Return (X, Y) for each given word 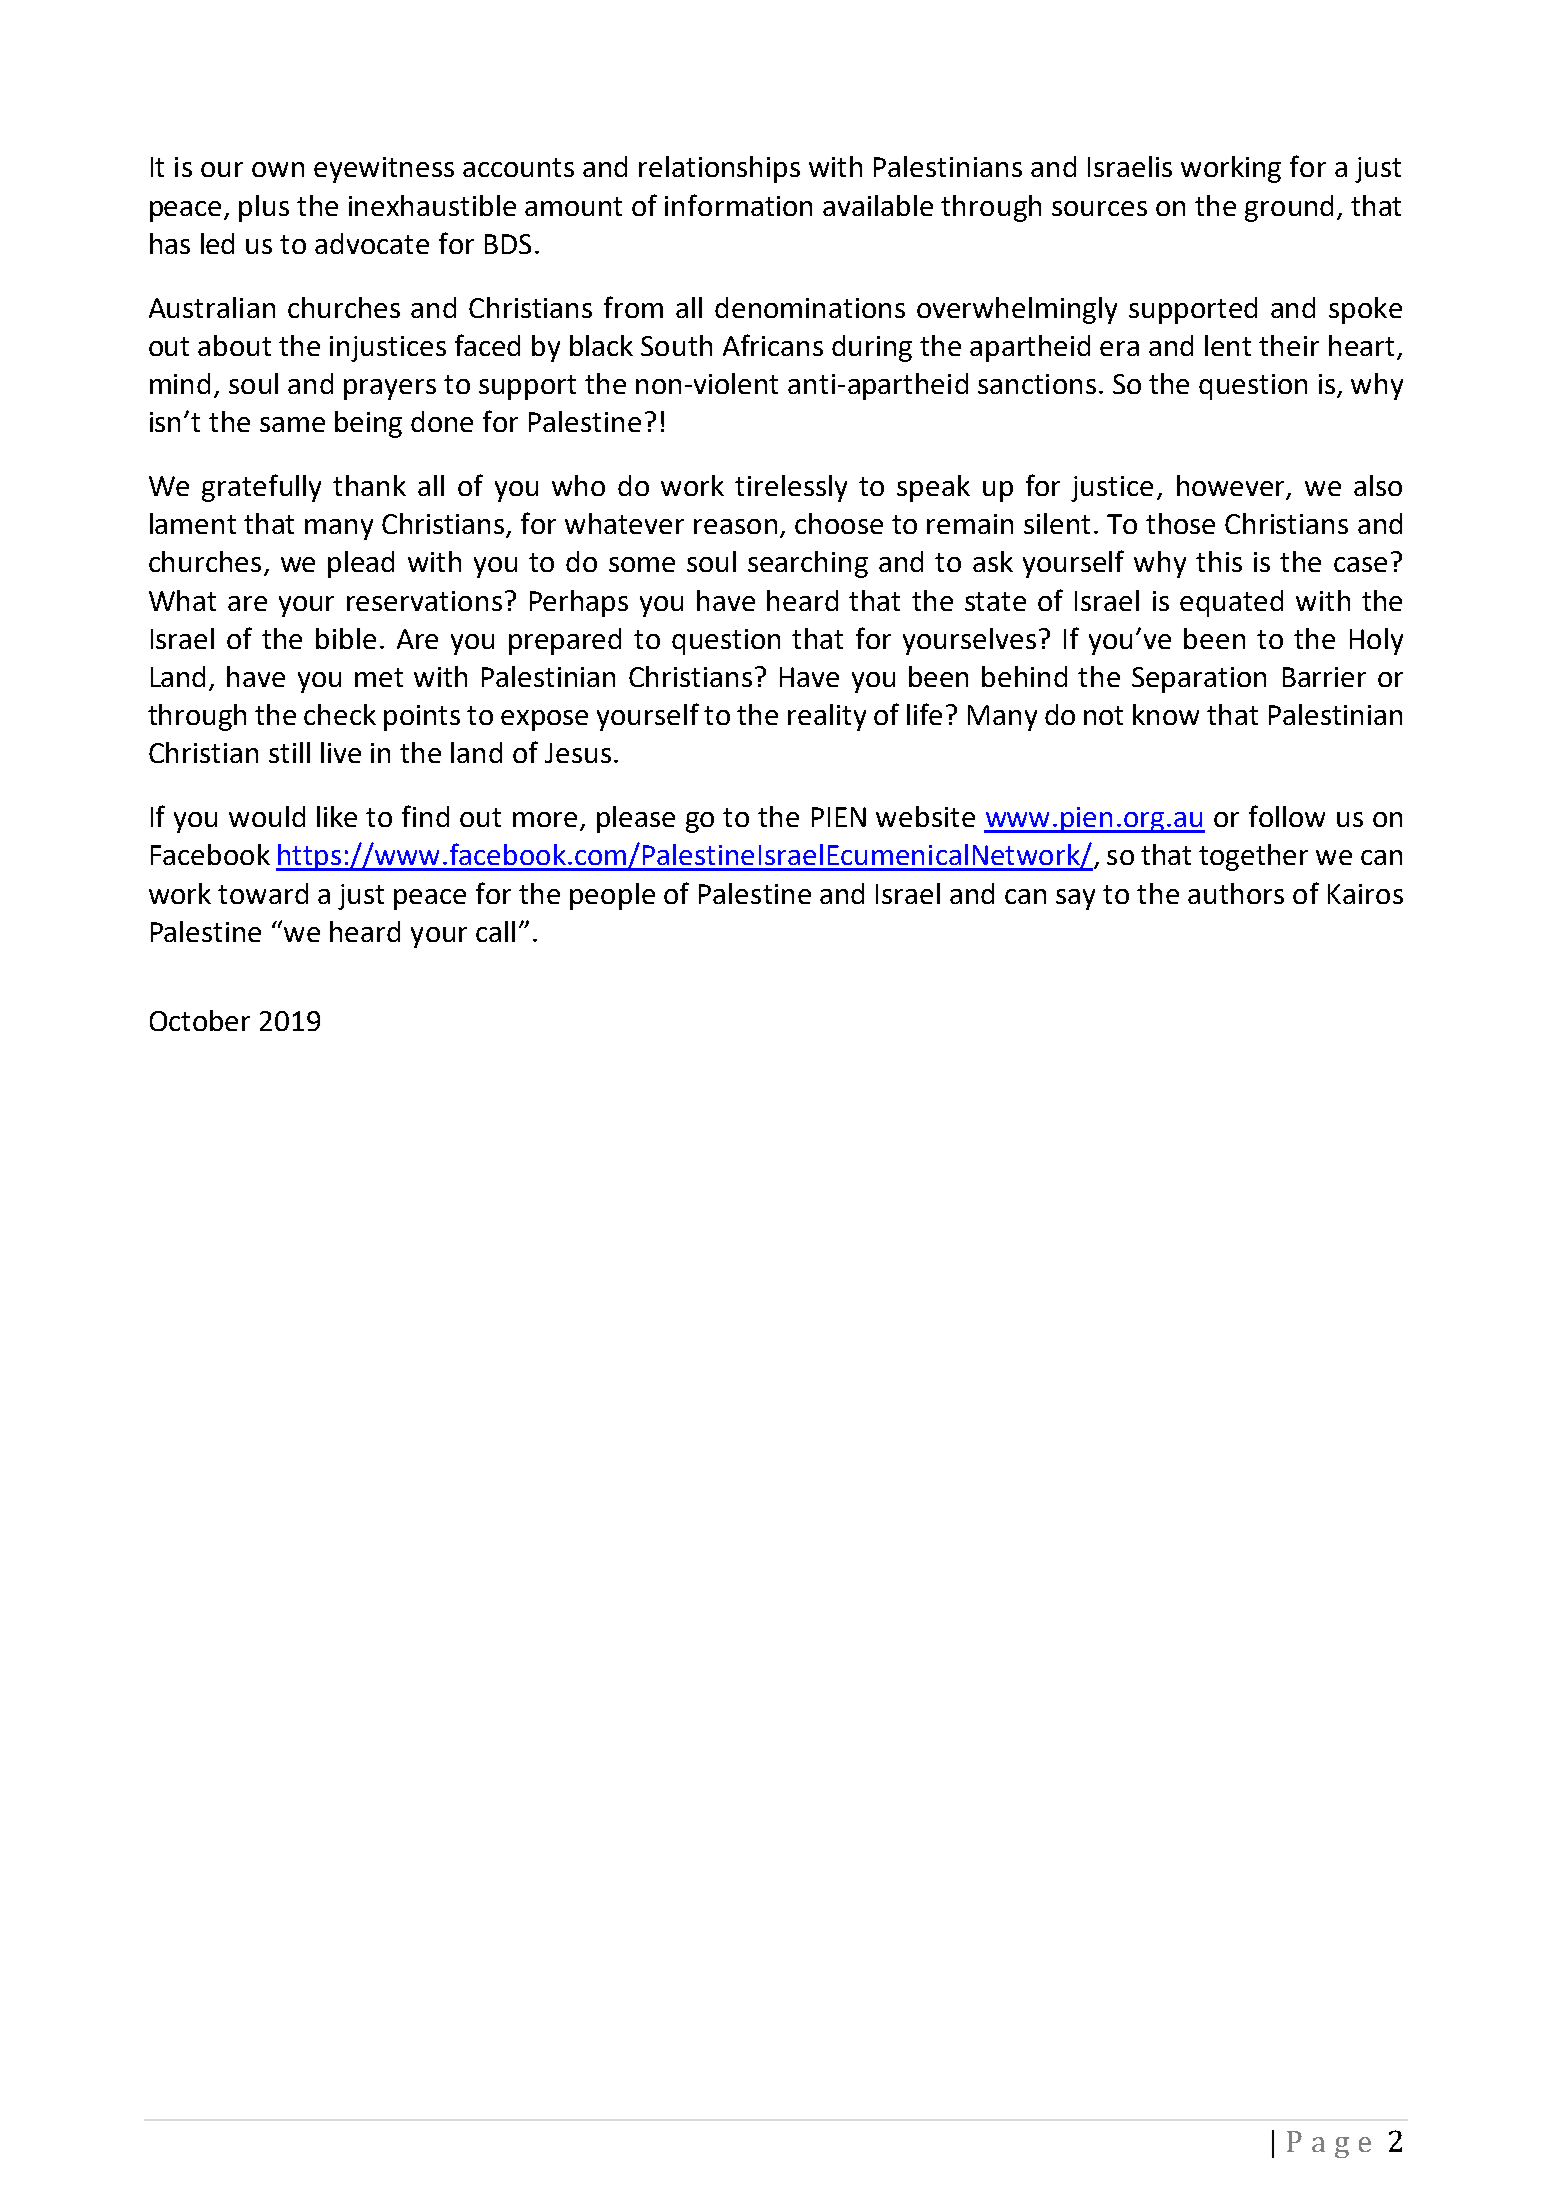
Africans (773, 345)
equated (1231, 603)
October (200, 1020)
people (612, 896)
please (636, 819)
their (1289, 345)
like (337, 816)
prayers (390, 389)
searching (808, 564)
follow (1287, 816)
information (738, 205)
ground (1289, 208)
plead (361, 564)
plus (264, 208)
